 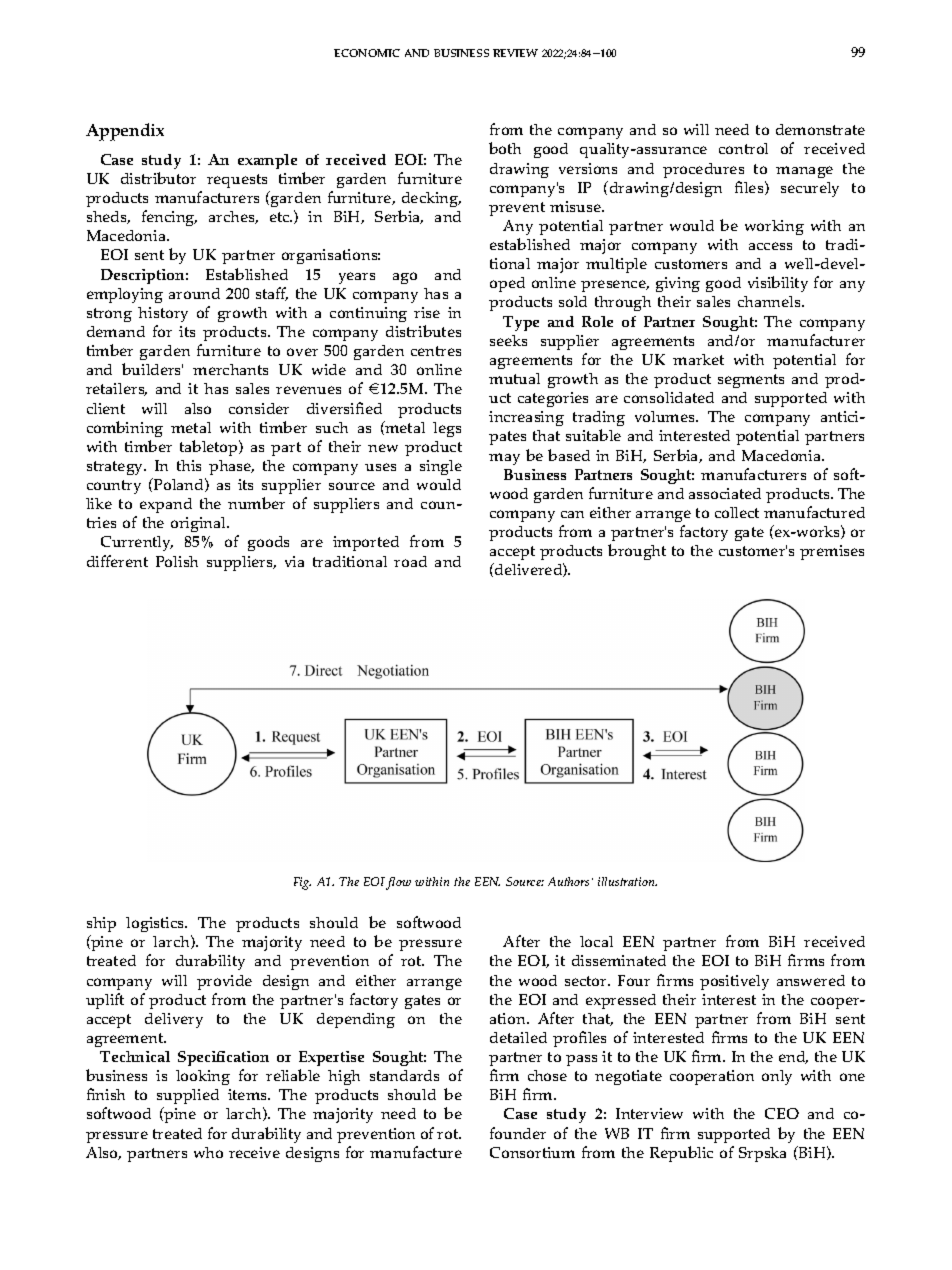 I want to click on Consortium, so click(x=532, y=1152).
